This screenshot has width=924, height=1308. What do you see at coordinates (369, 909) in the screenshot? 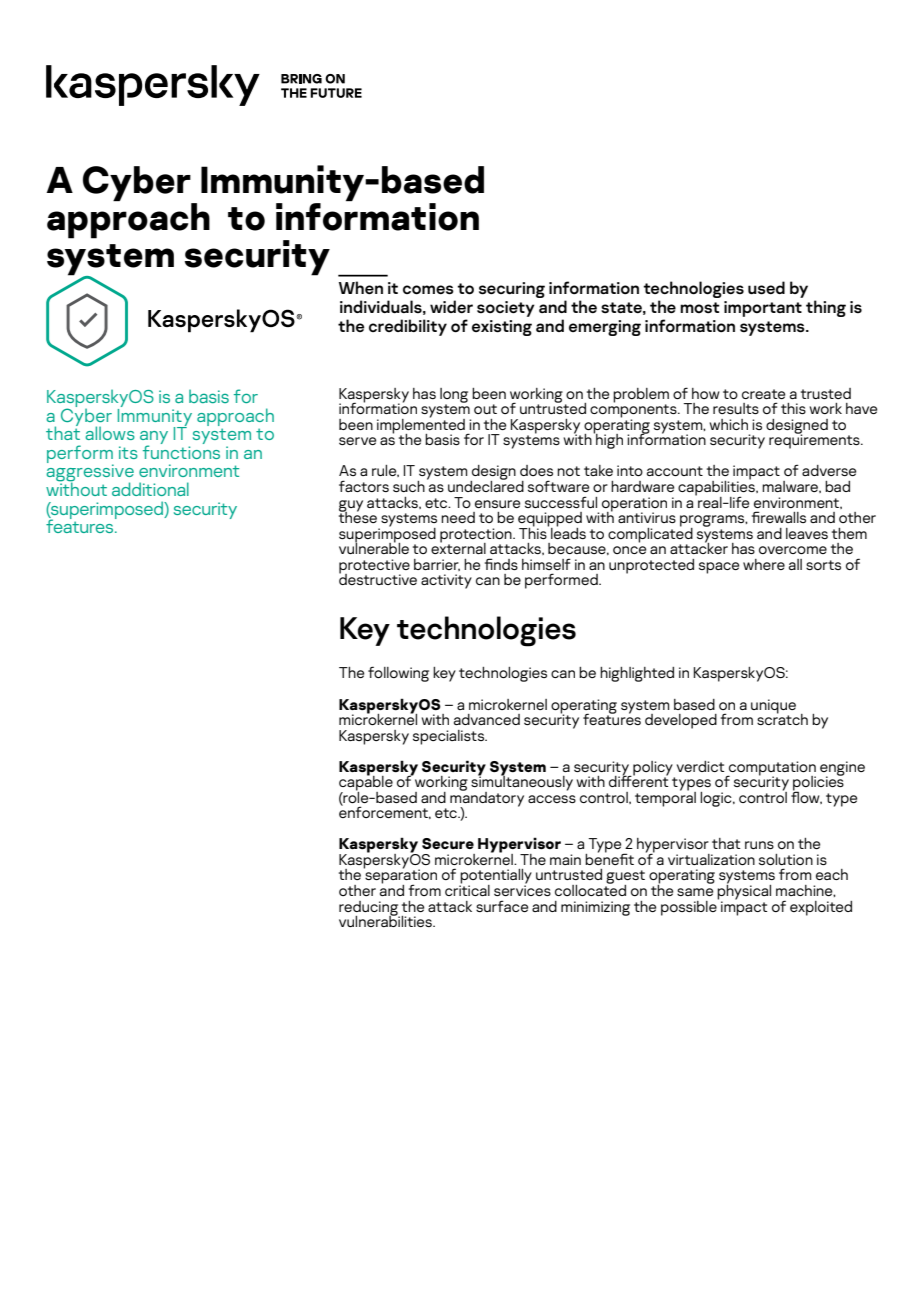
I see `reducing` at bounding box center [369, 909].
